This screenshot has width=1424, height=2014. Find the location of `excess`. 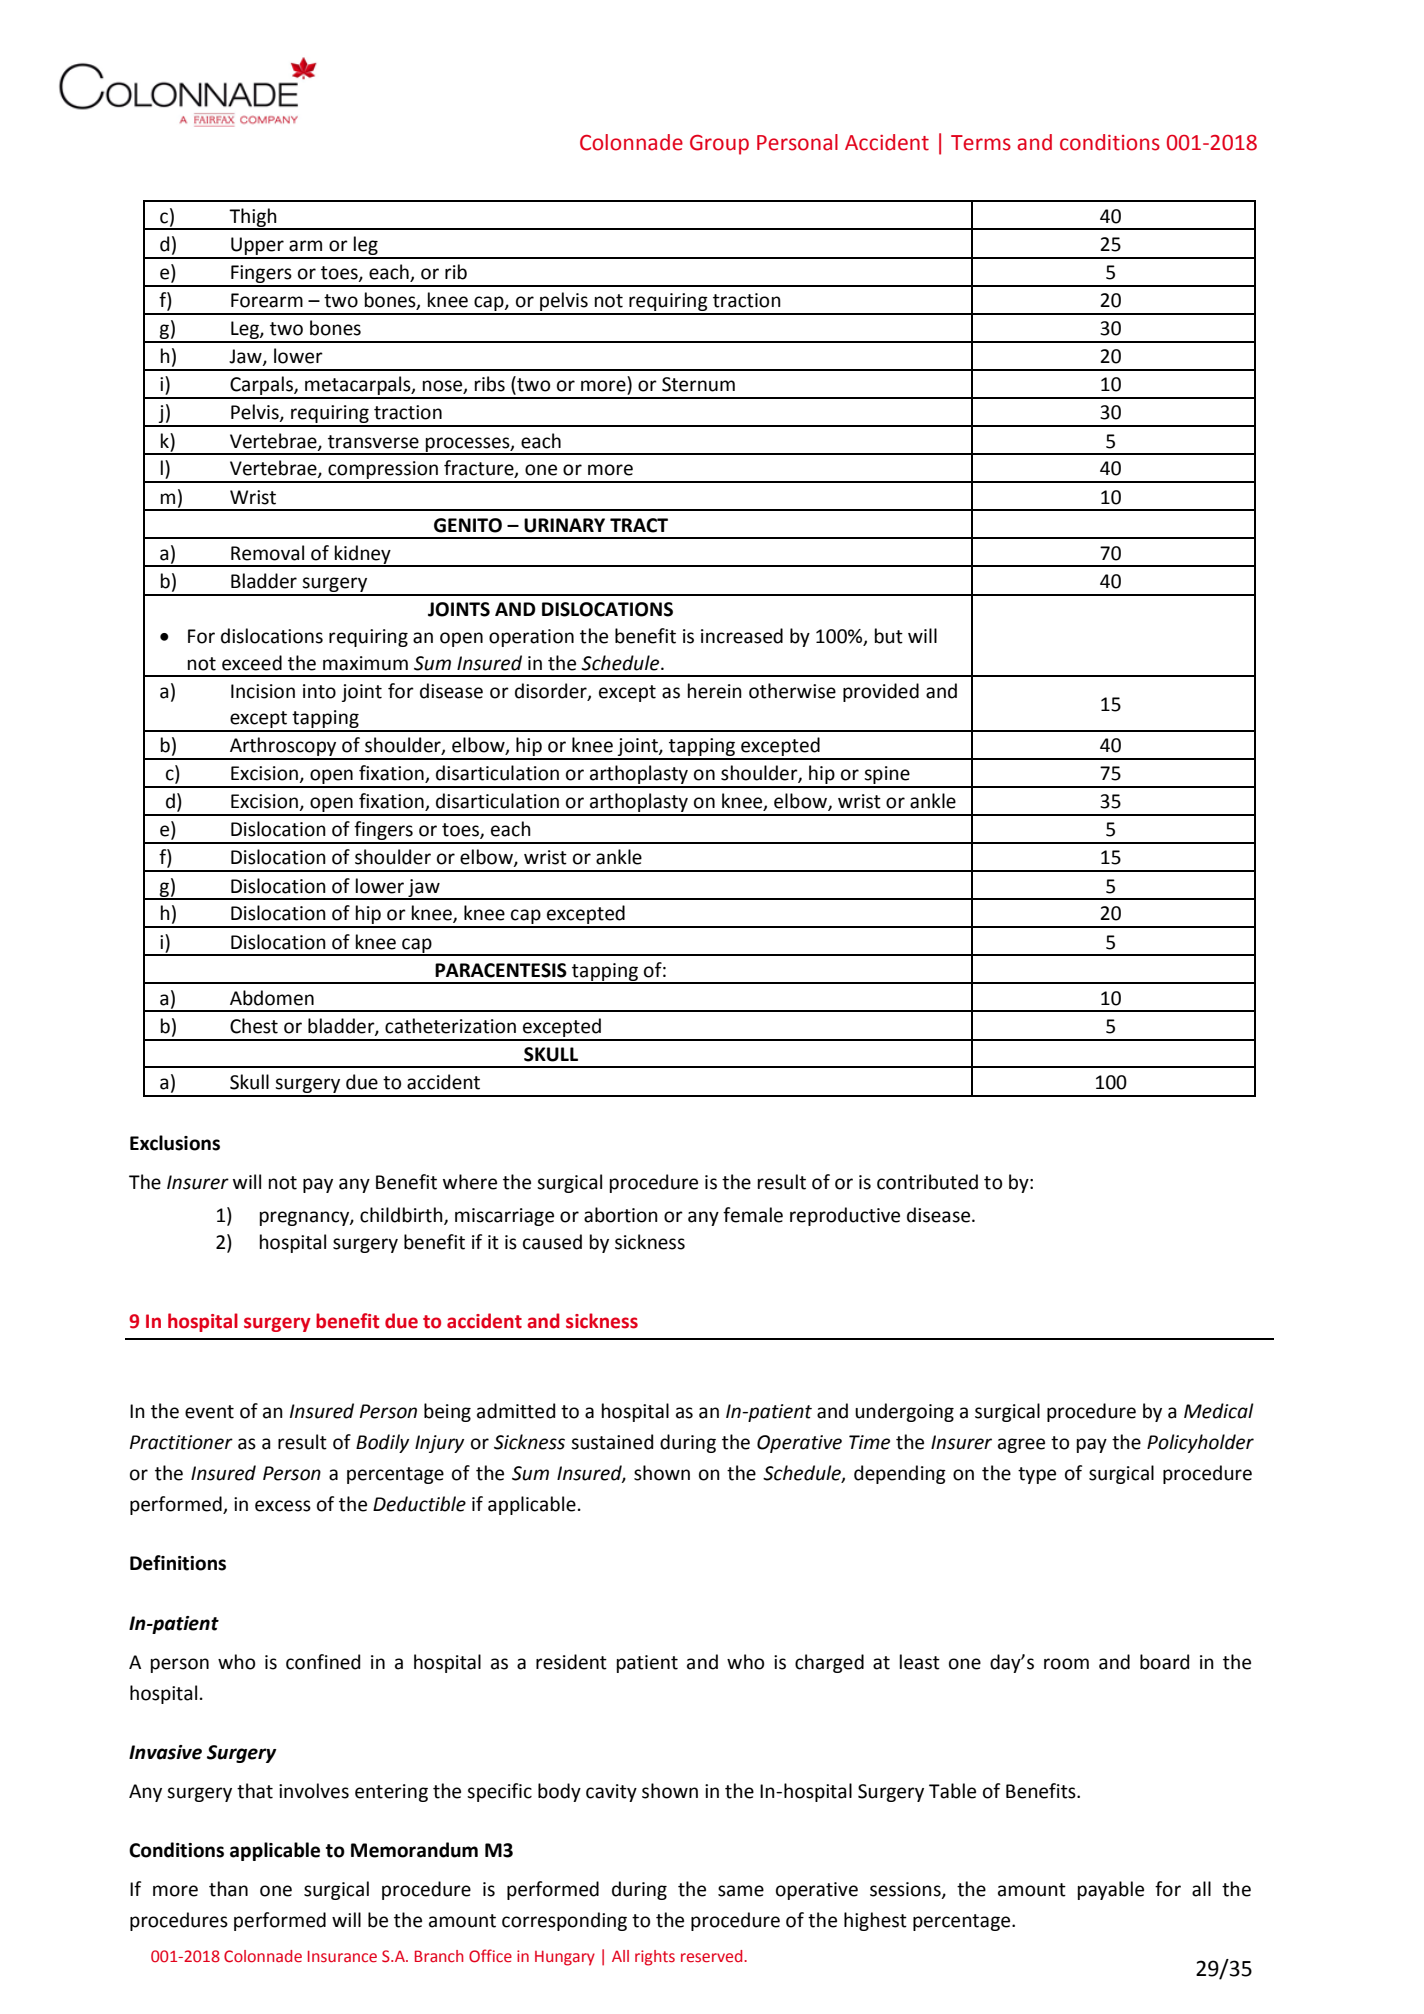

excess is located at coordinates (283, 1506).
